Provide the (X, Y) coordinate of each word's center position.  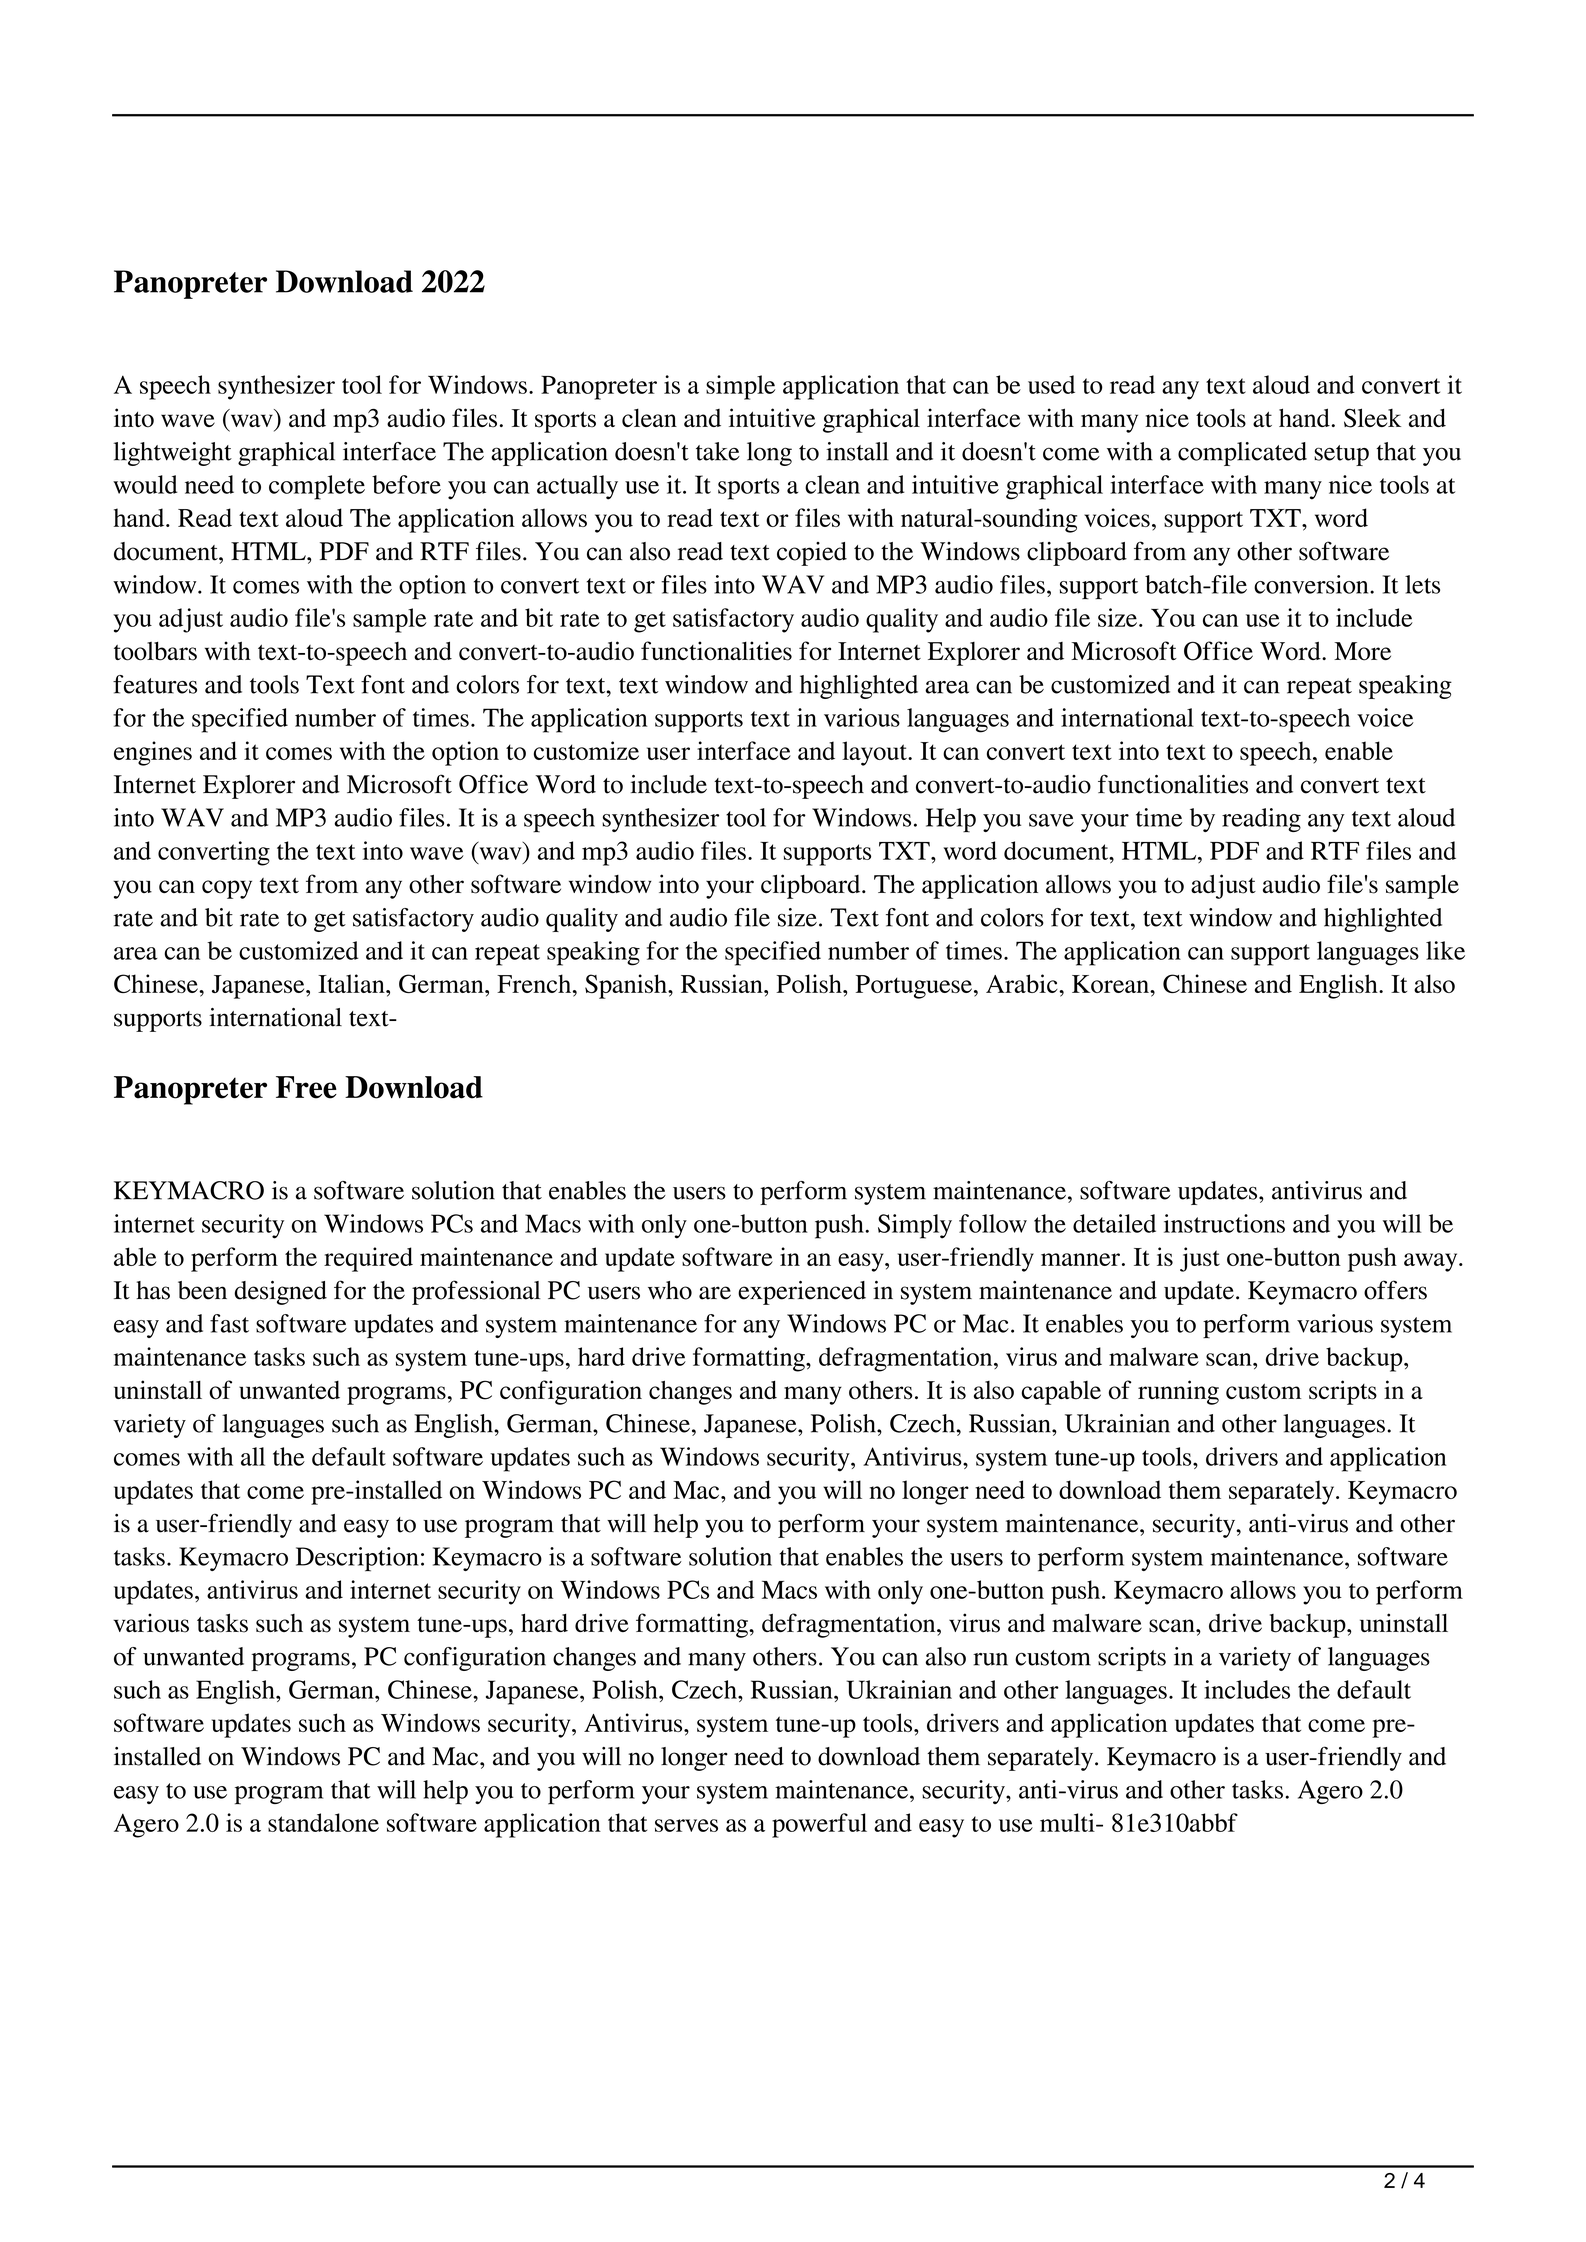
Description (357, 1559)
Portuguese (914, 987)
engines (153, 753)
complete (317, 487)
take (718, 451)
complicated (1242, 454)
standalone (323, 1822)
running (1178, 1392)
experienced (802, 1293)
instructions (1224, 1223)
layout (875, 753)
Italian (352, 983)
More (1362, 651)
